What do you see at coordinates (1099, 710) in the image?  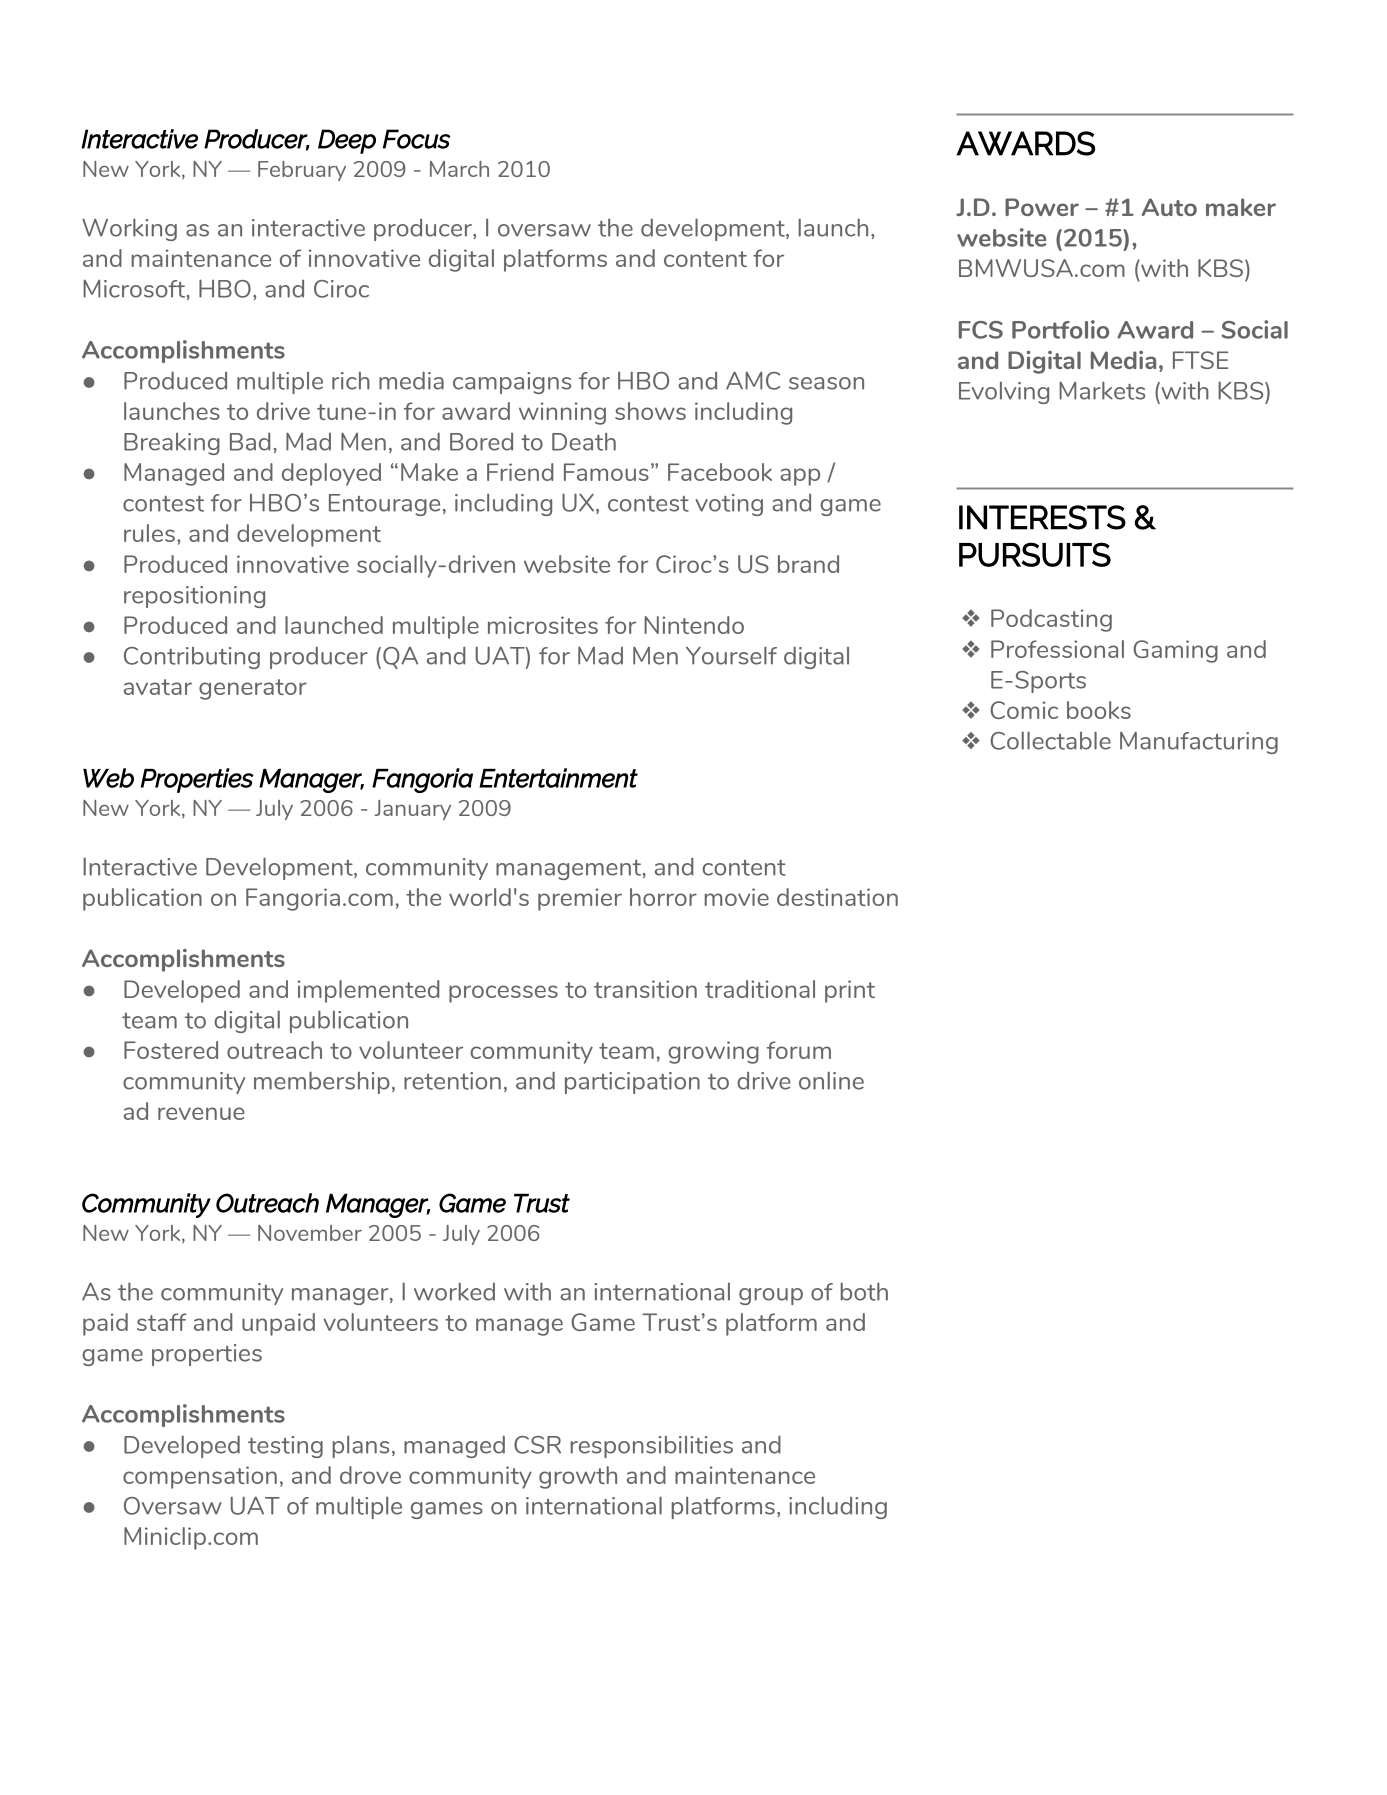 I see `books` at bounding box center [1099, 710].
